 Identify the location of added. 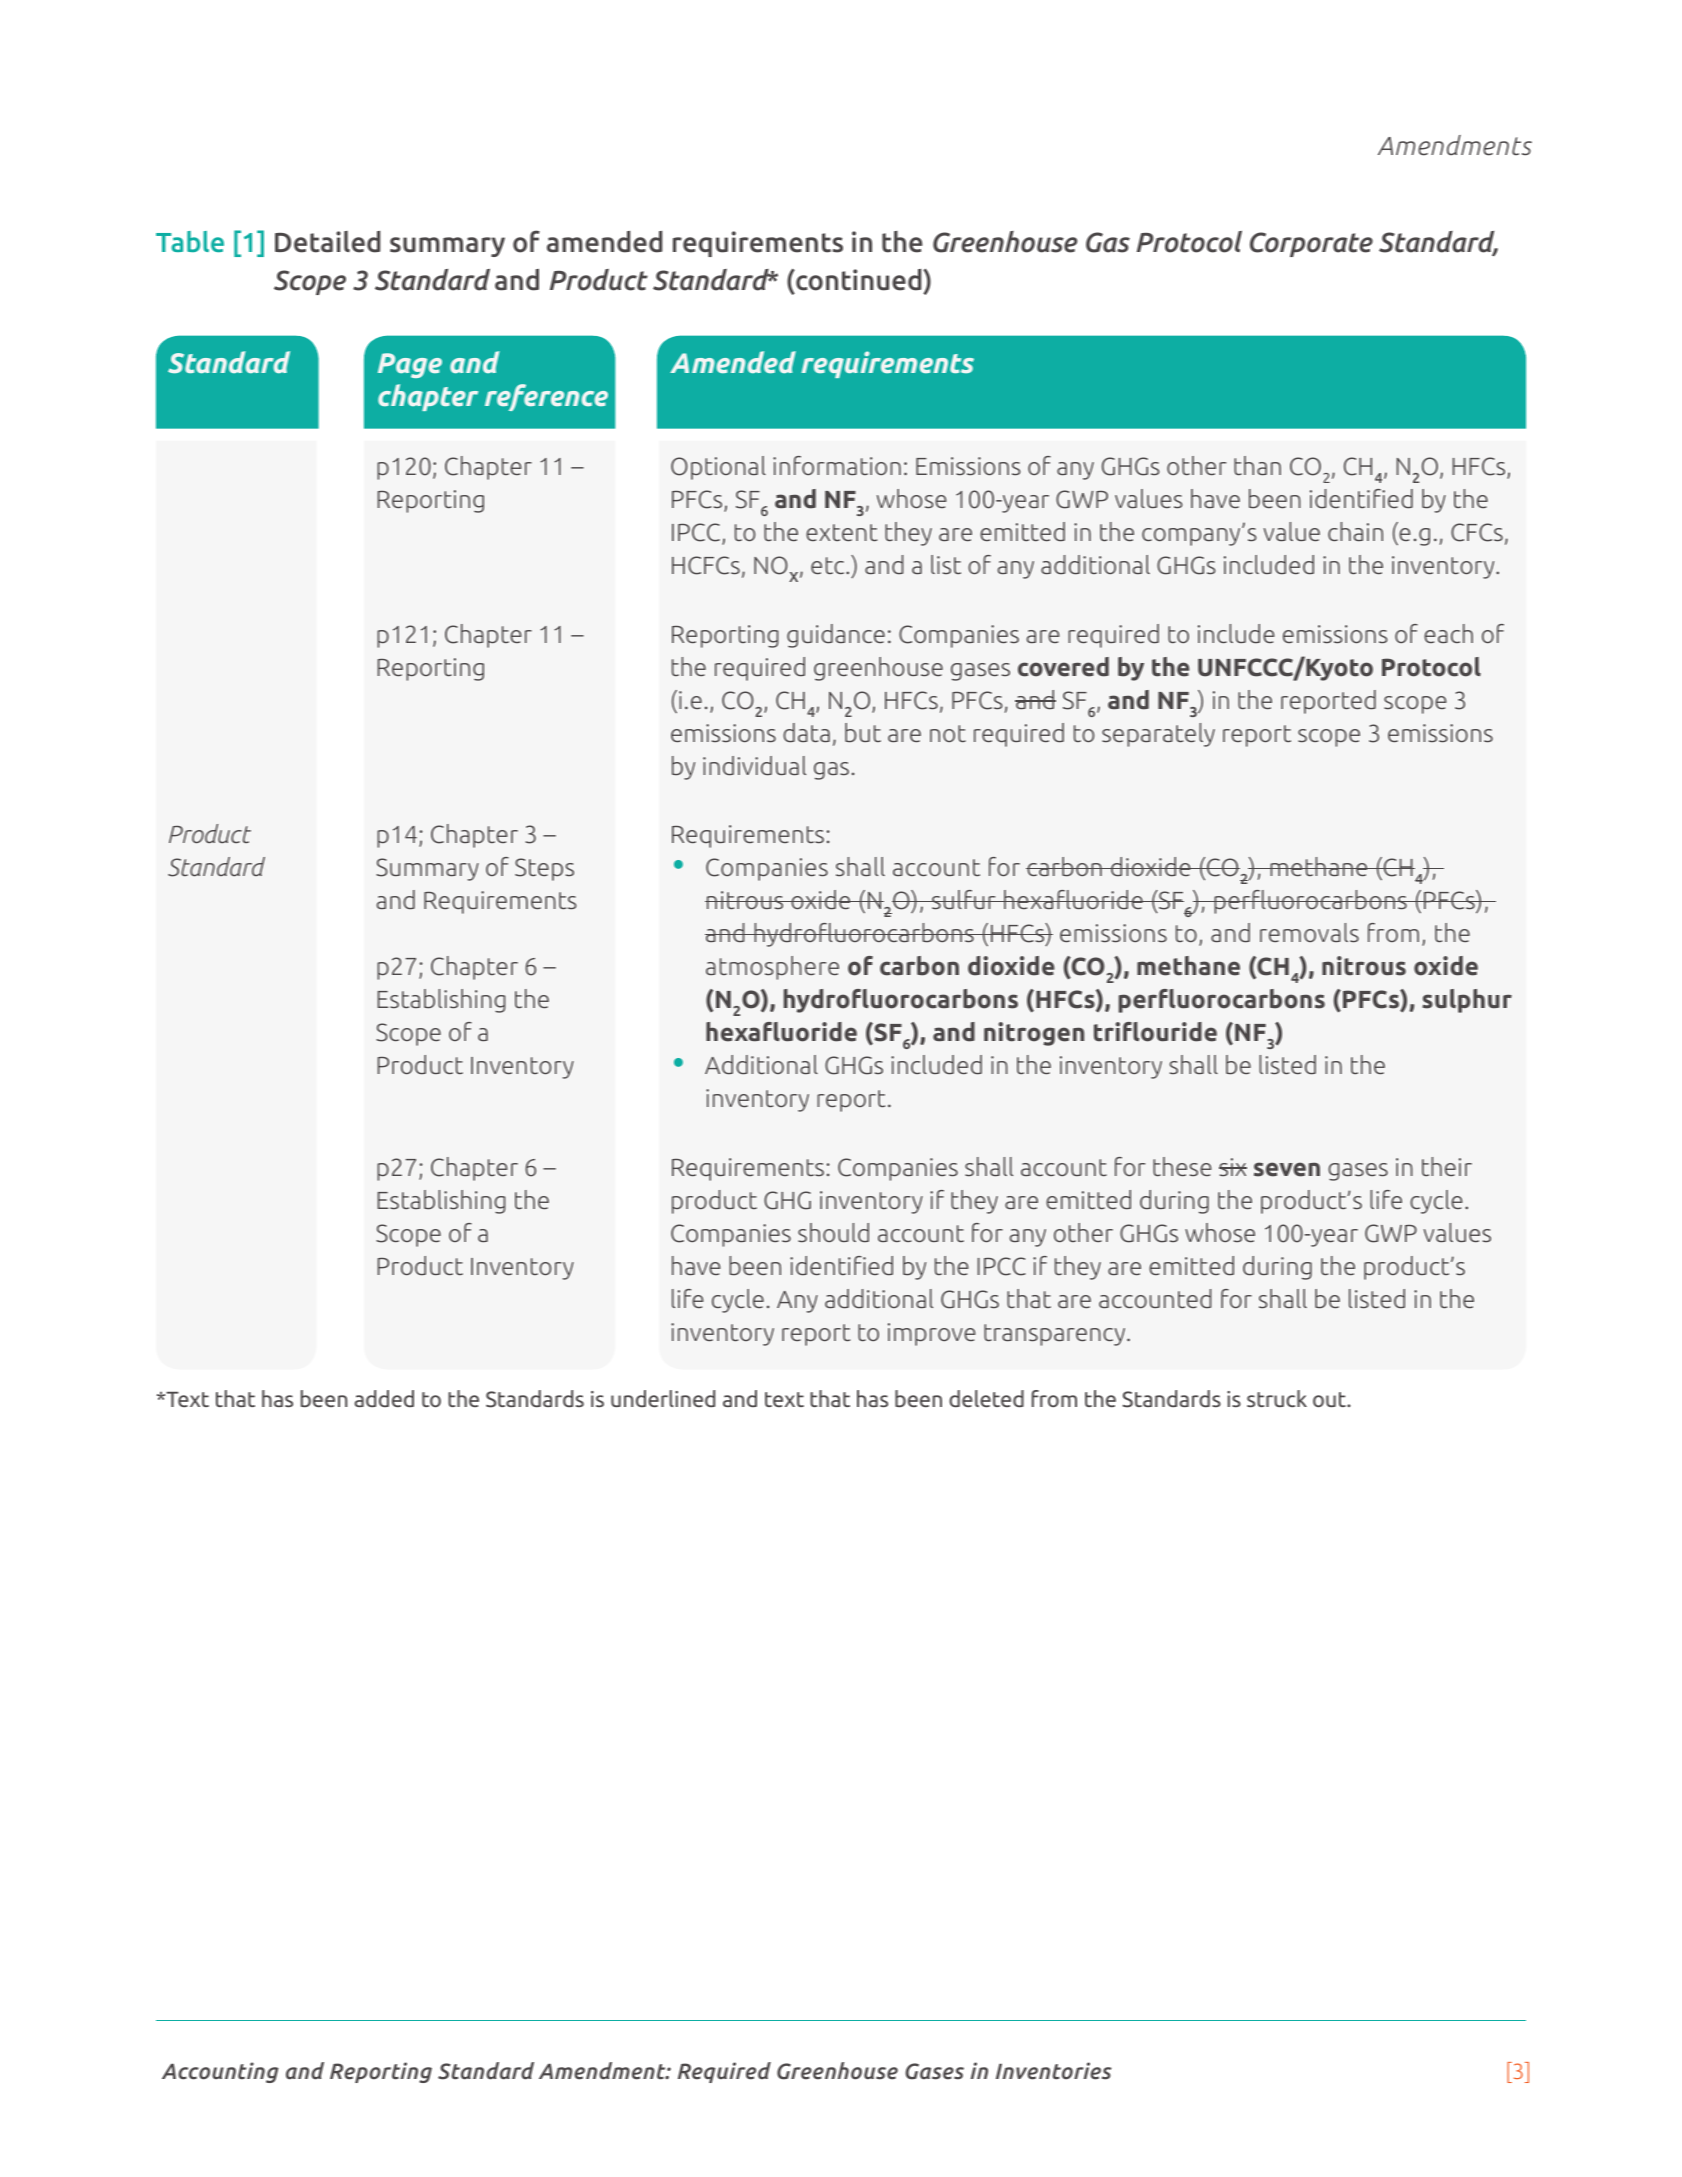
(384, 1398).
